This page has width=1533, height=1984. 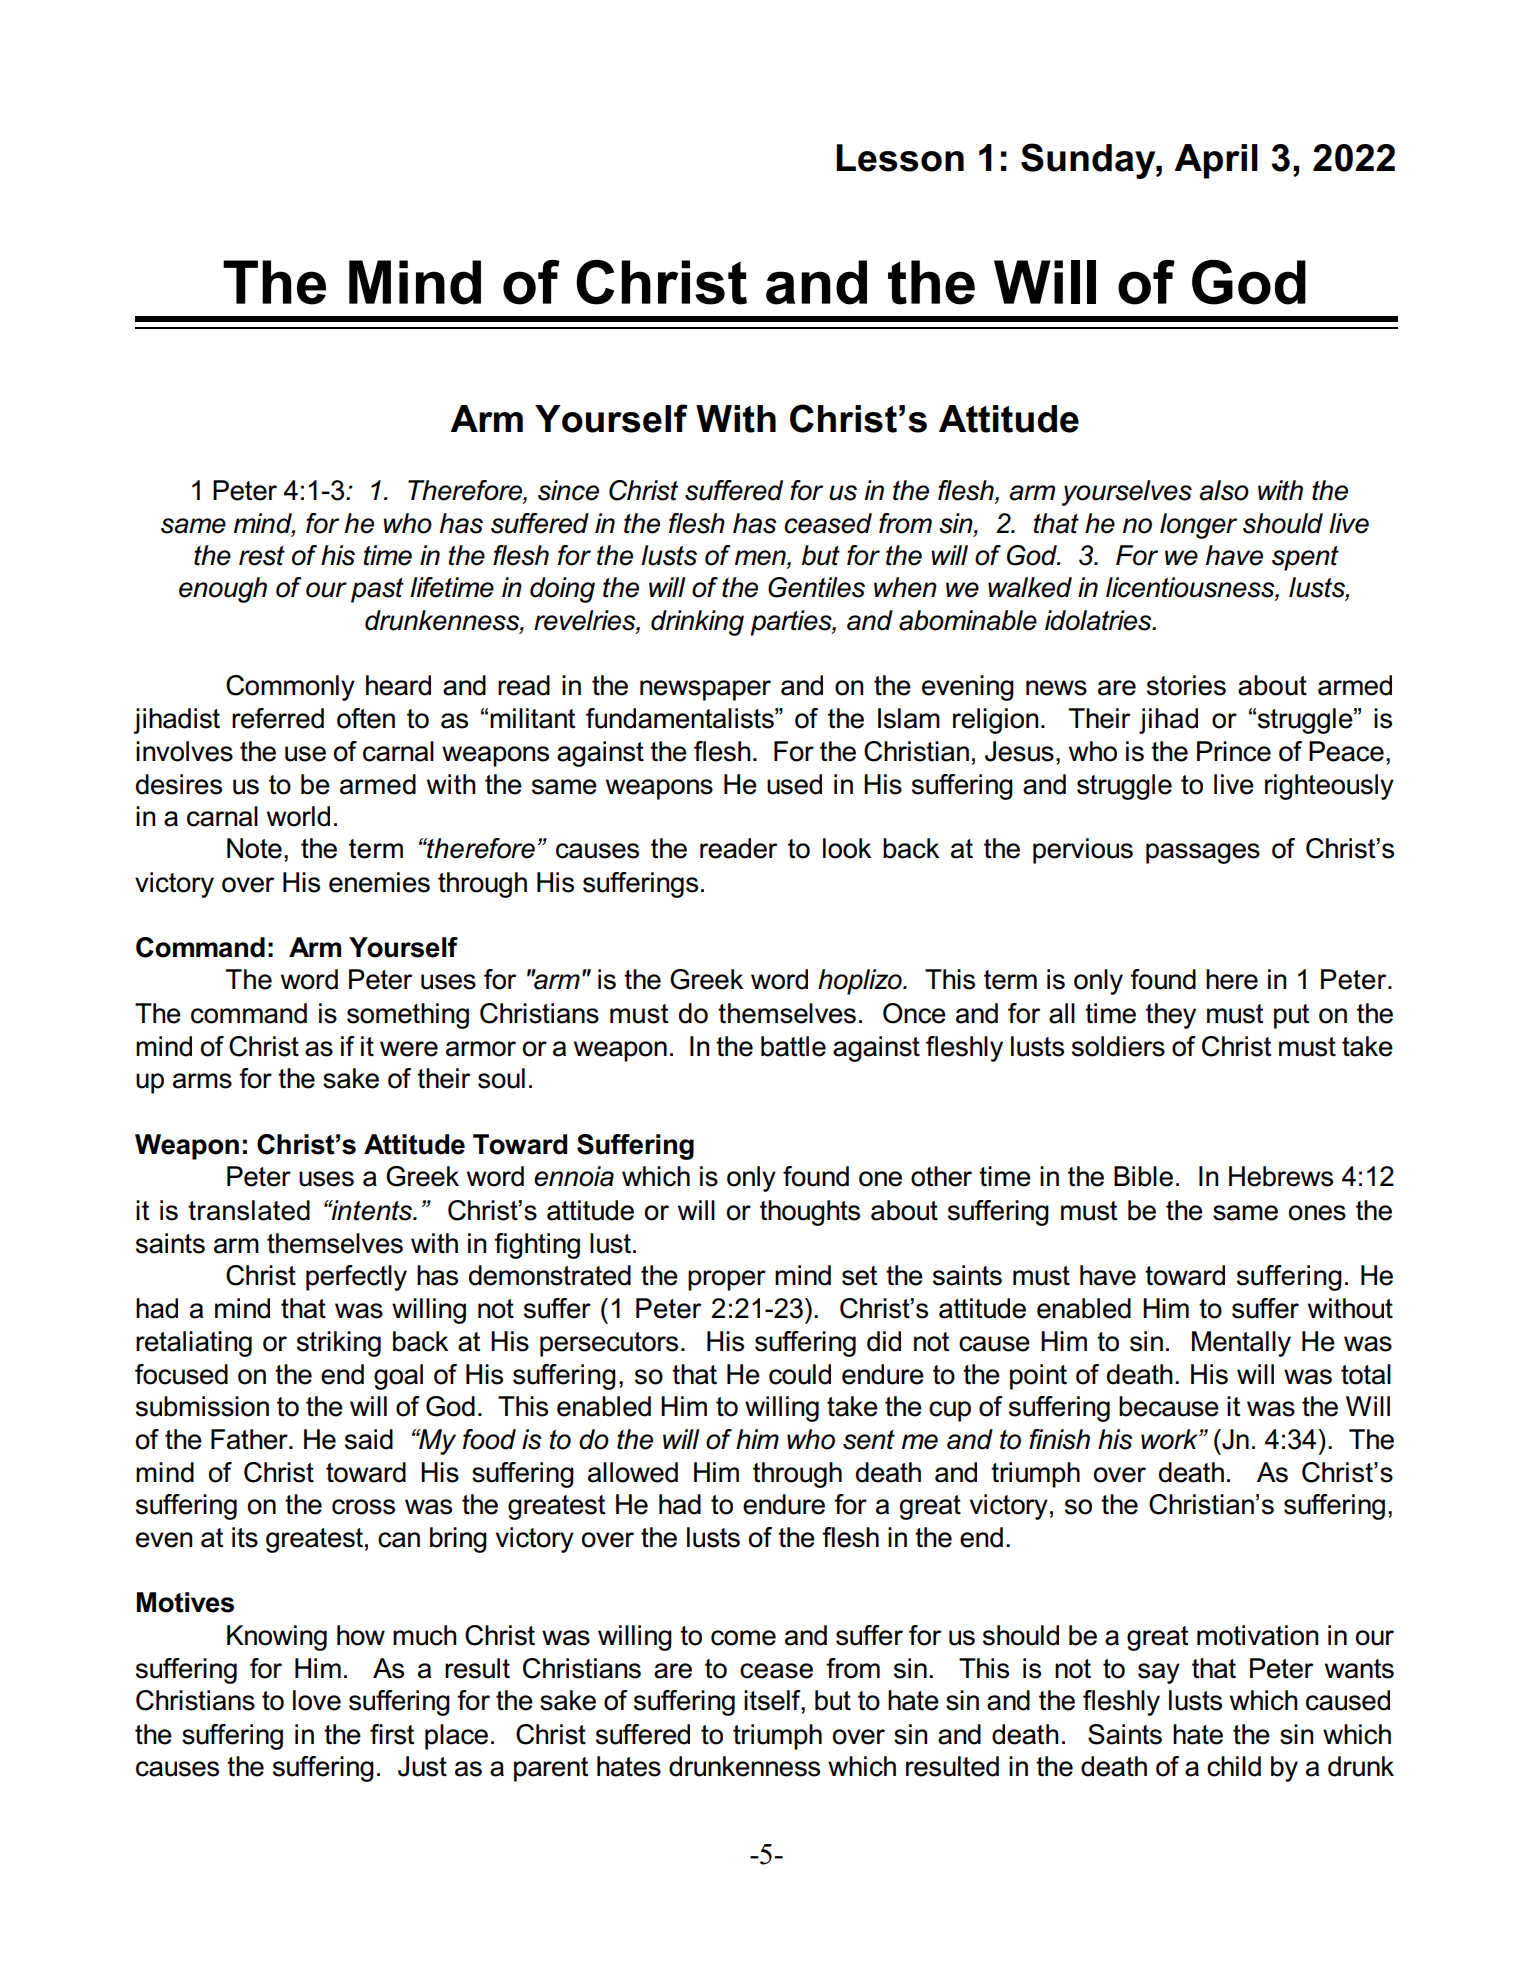 What do you see at coordinates (900, 158) in the page?
I see `Lesson` at bounding box center [900, 158].
